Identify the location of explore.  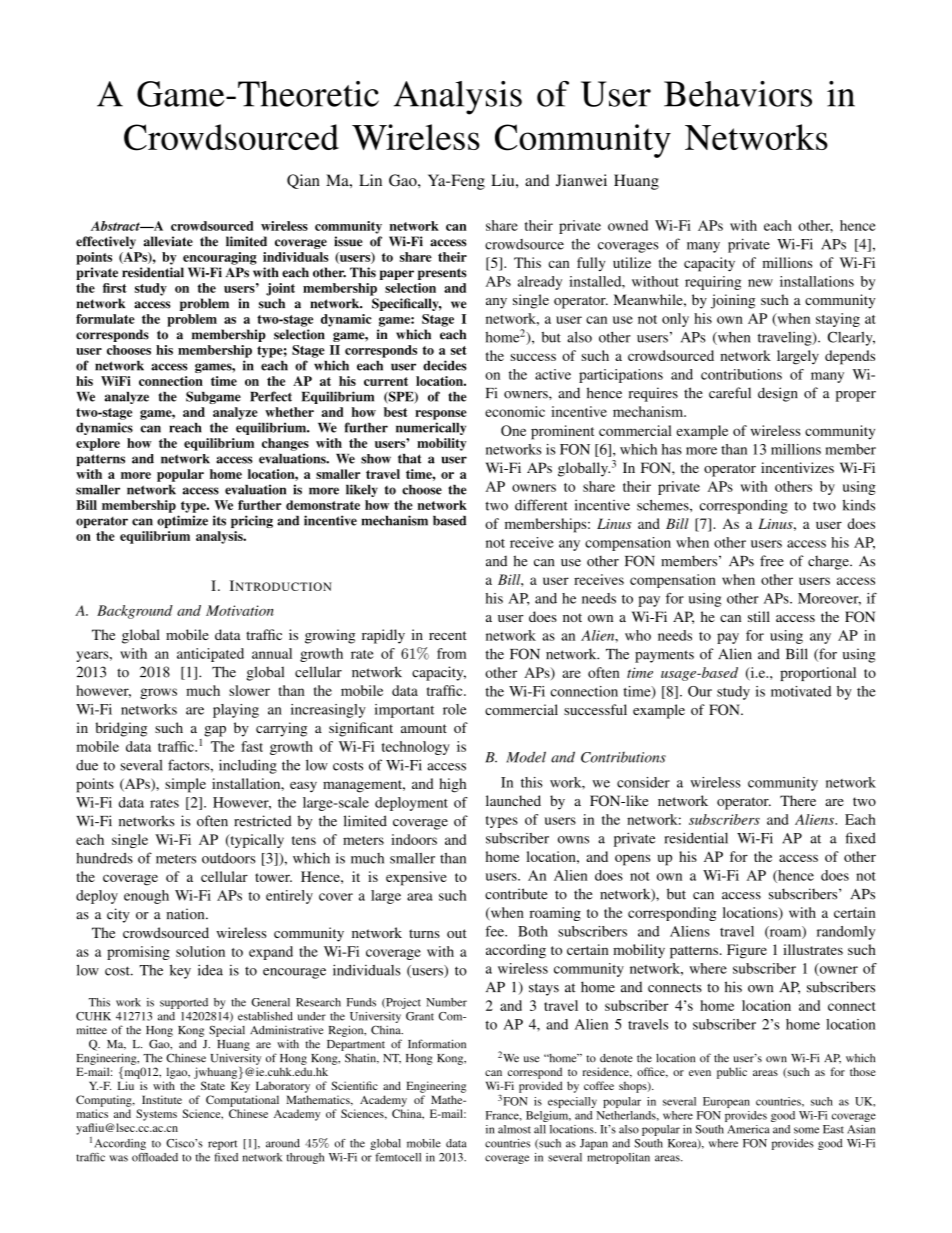
(98, 444).
